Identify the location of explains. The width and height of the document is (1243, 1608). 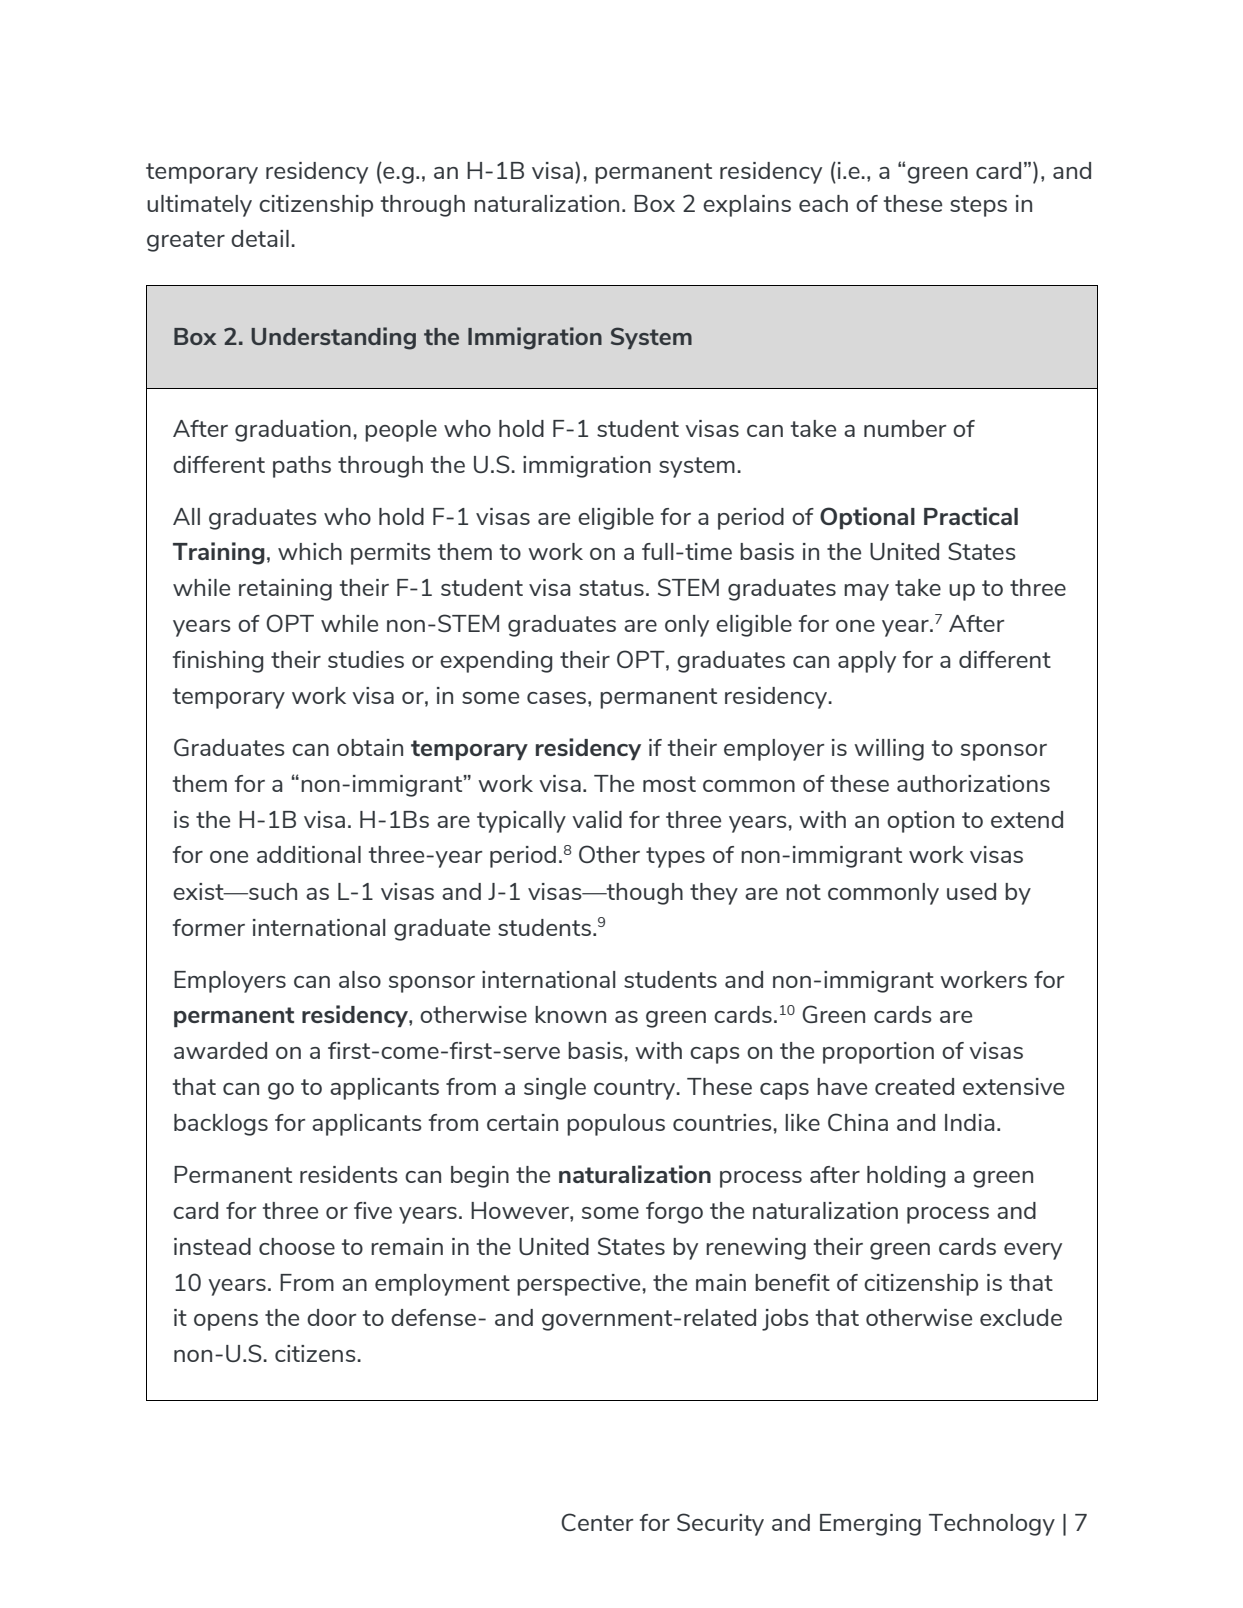
(747, 206).
